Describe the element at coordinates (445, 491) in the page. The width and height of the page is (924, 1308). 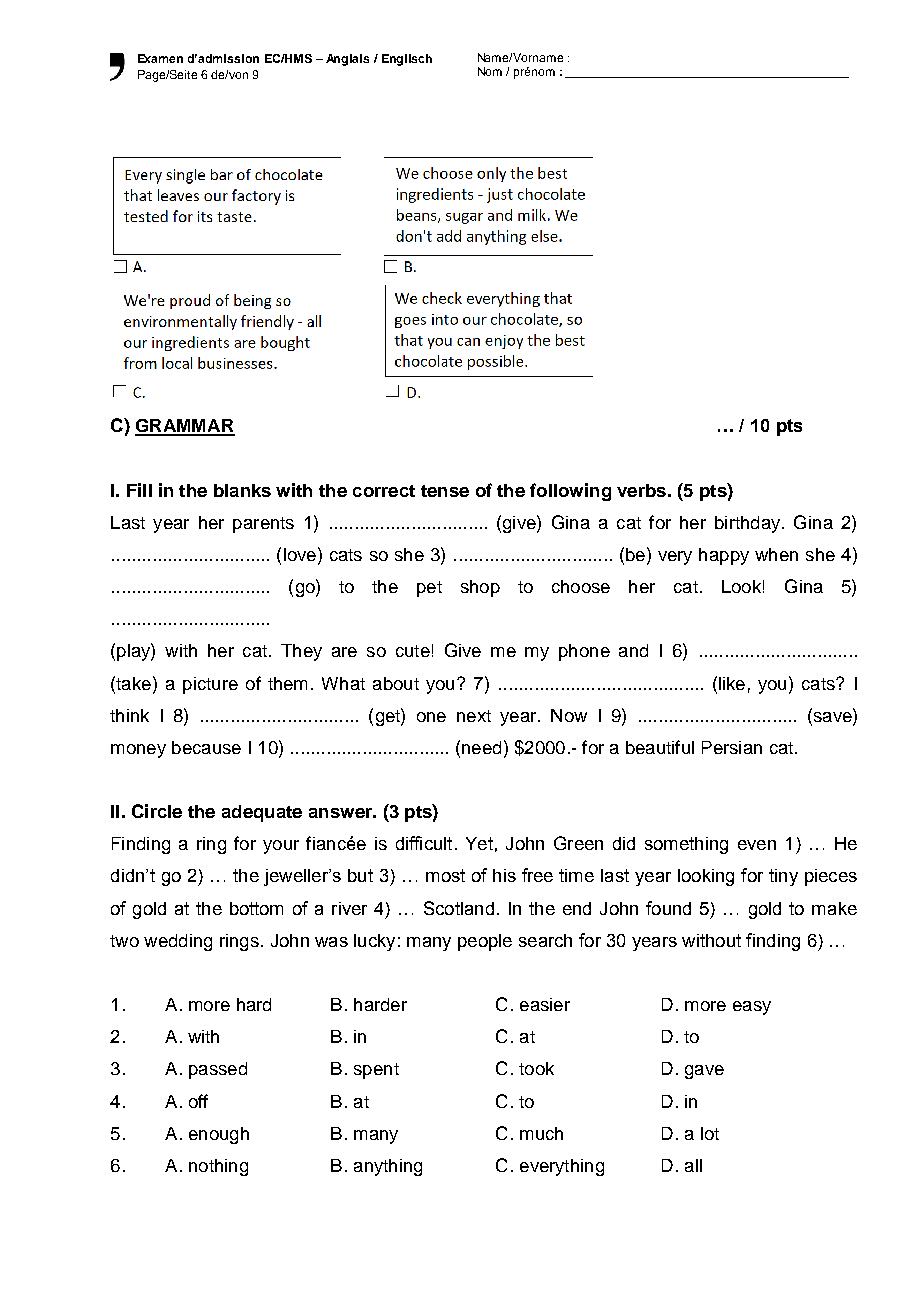
I see `tense` at that location.
